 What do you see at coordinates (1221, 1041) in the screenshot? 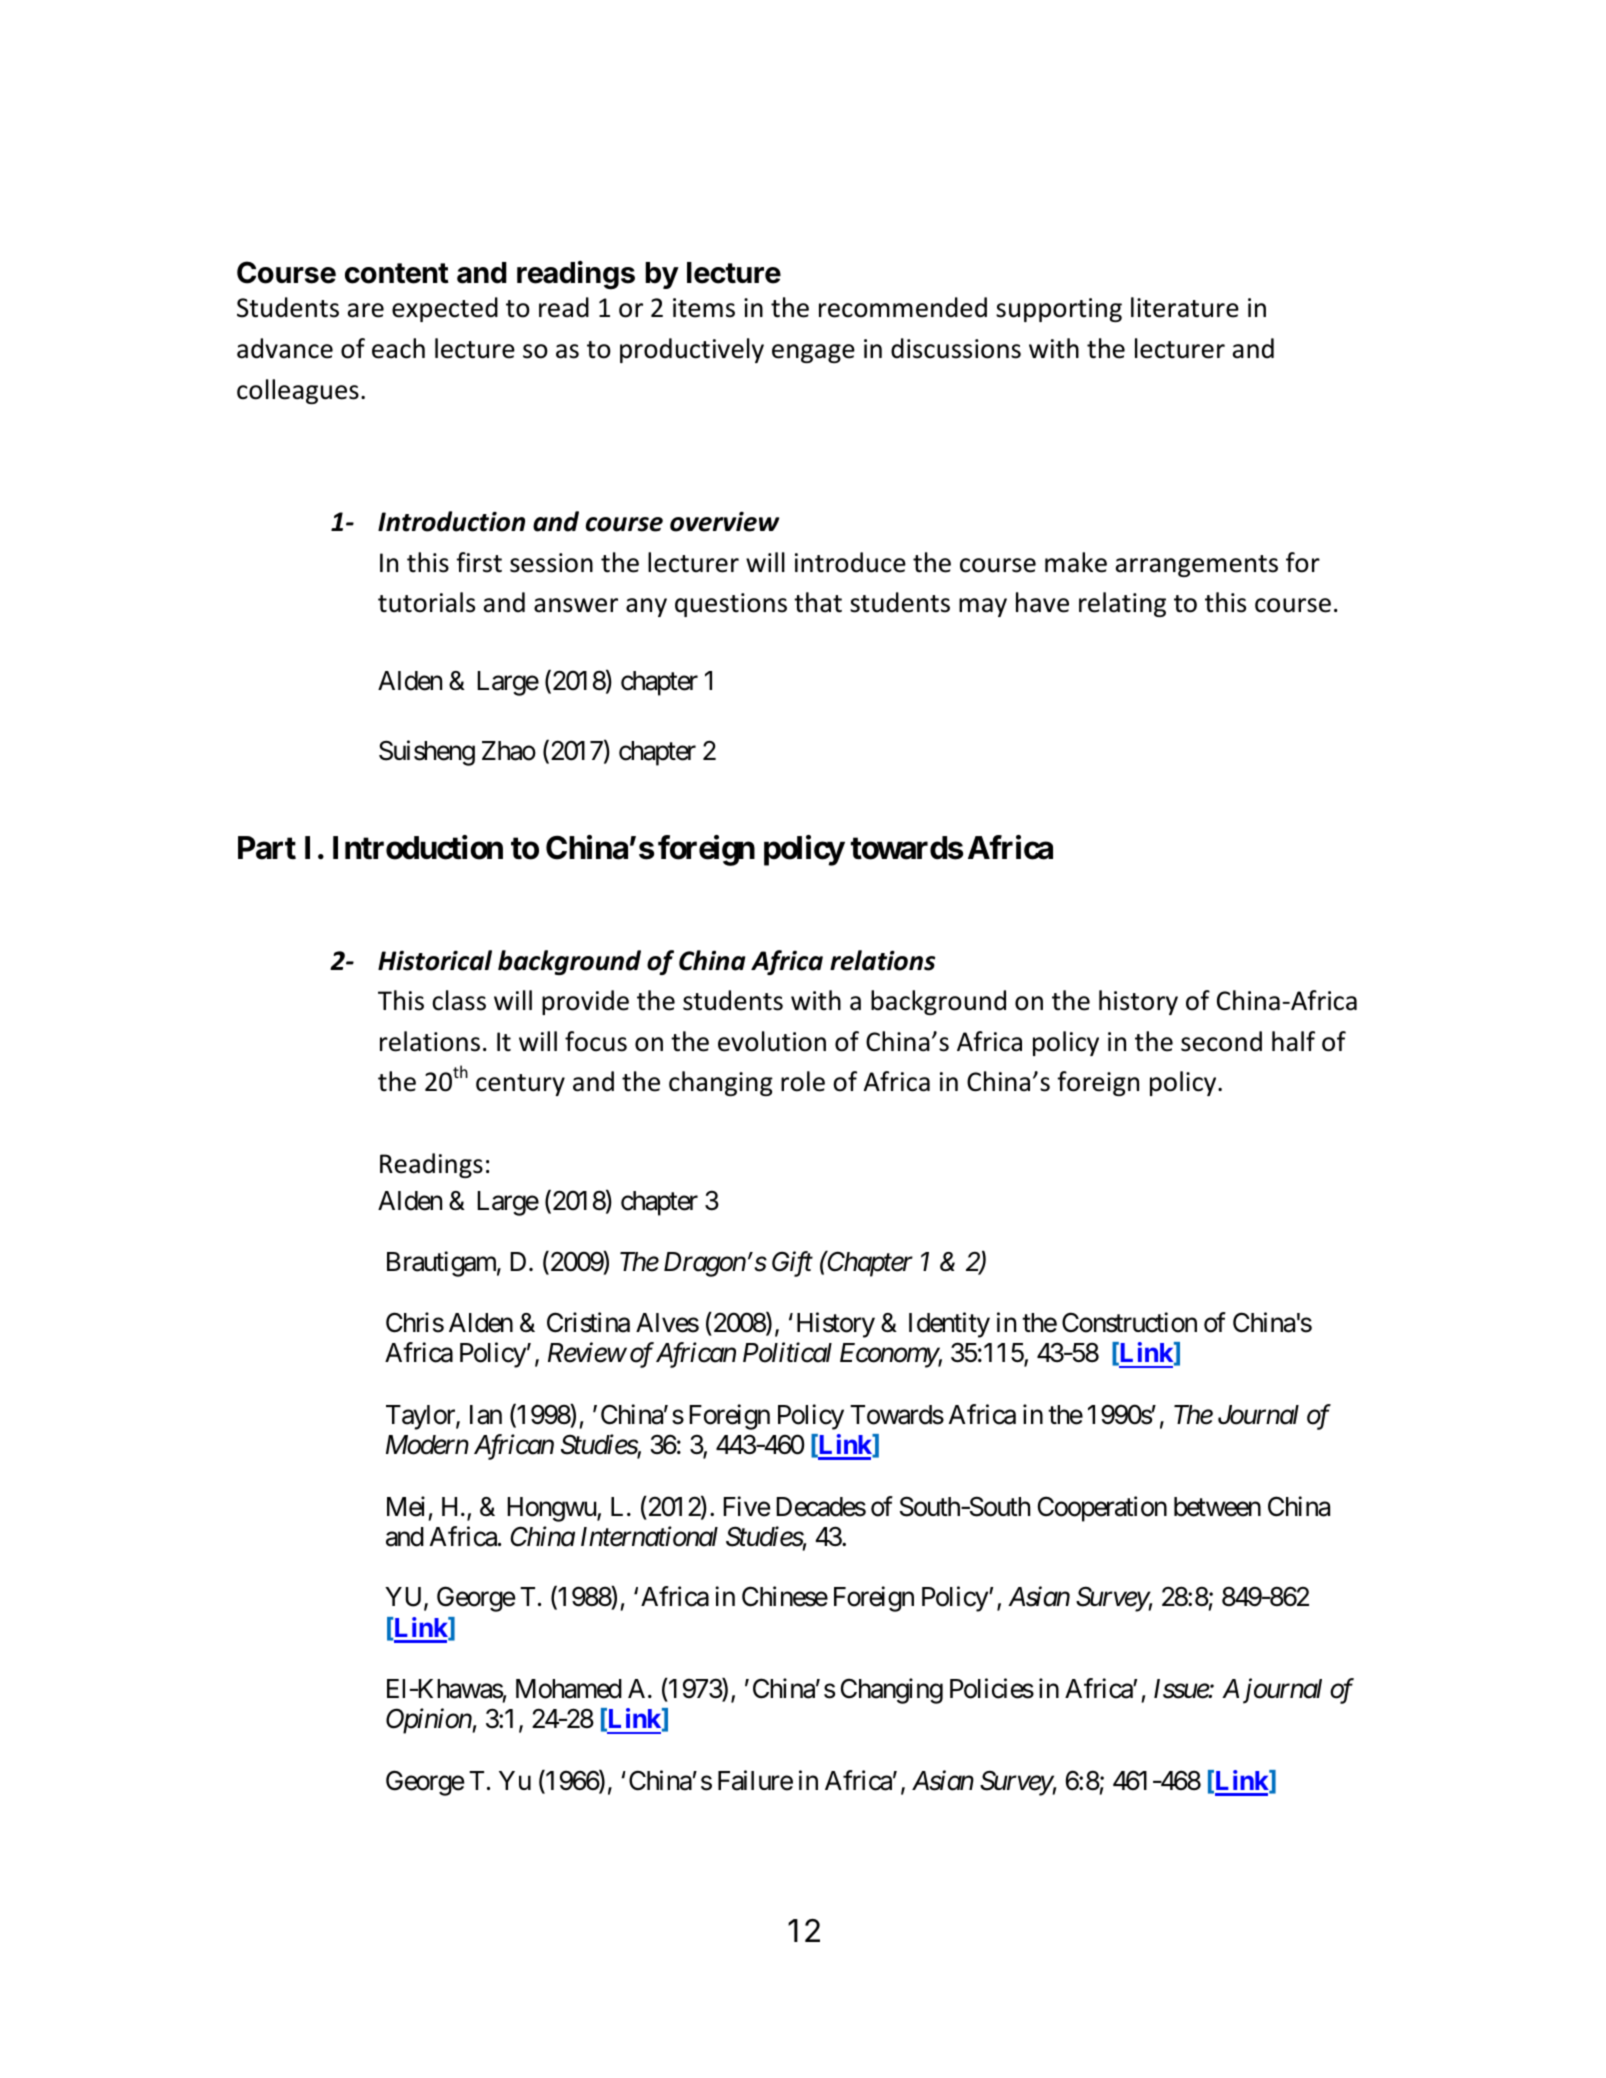
I see `second` at bounding box center [1221, 1041].
